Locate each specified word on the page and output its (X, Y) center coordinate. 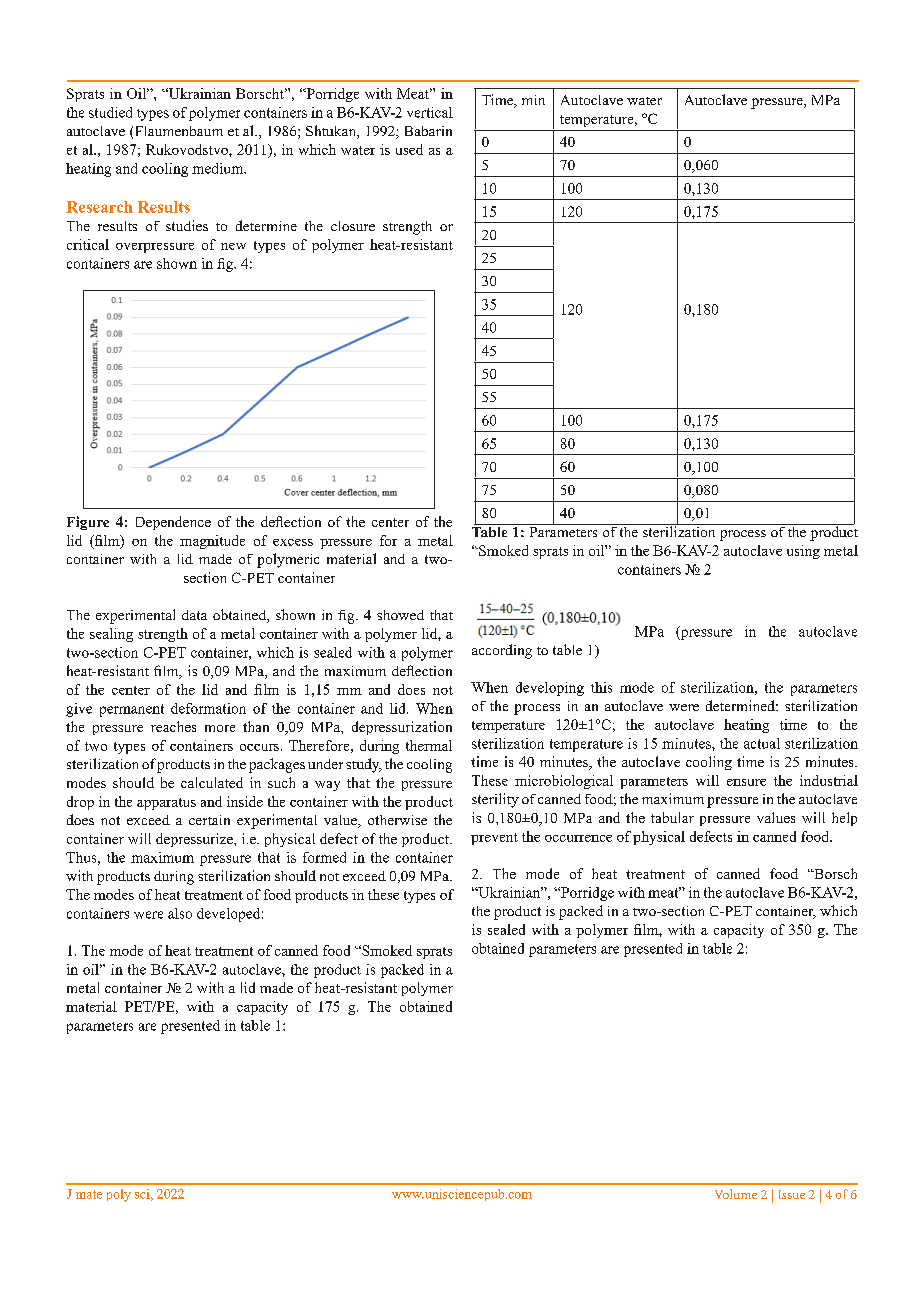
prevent (494, 839)
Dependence (173, 523)
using (803, 552)
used (409, 149)
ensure (746, 782)
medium (219, 168)
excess (293, 542)
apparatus (166, 804)
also (180, 913)
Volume (736, 1194)
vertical (430, 112)
